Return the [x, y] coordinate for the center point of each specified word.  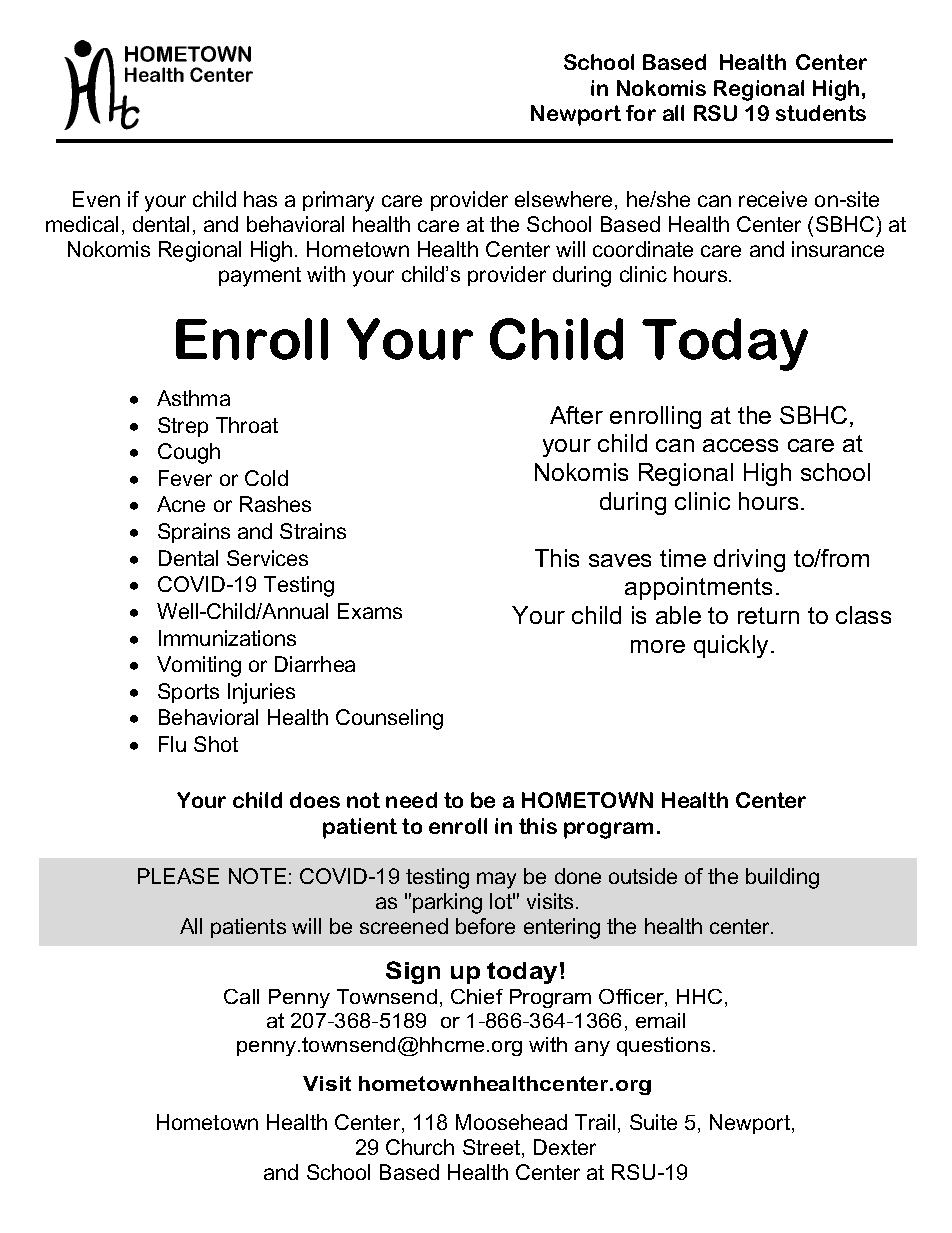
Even [96, 199]
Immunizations [227, 638]
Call [241, 996]
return [768, 615]
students [821, 113]
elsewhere [565, 200]
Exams [370, 611]
